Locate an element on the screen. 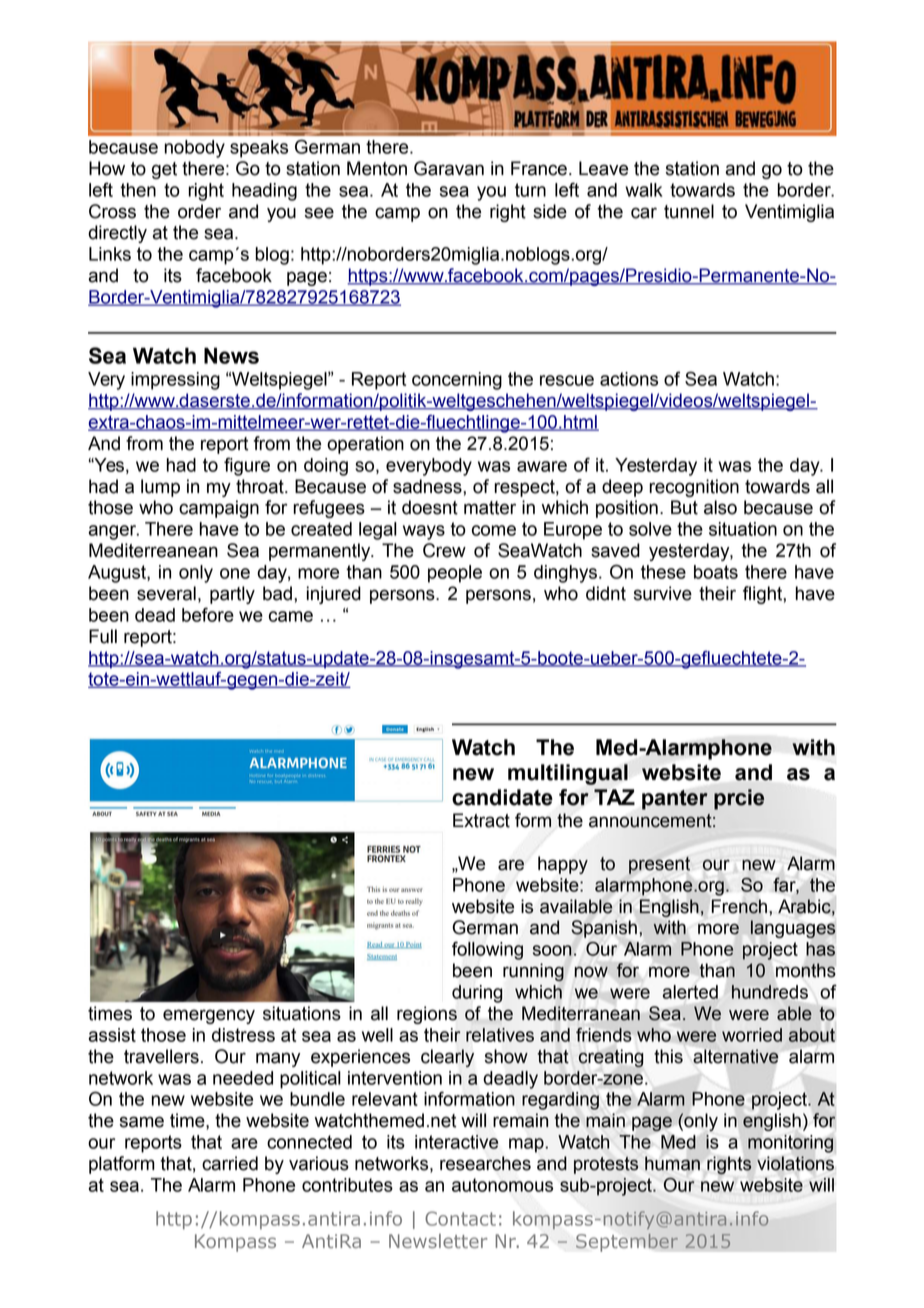 The image size is (924, 1308). also is located at coordinates (720, 507).
